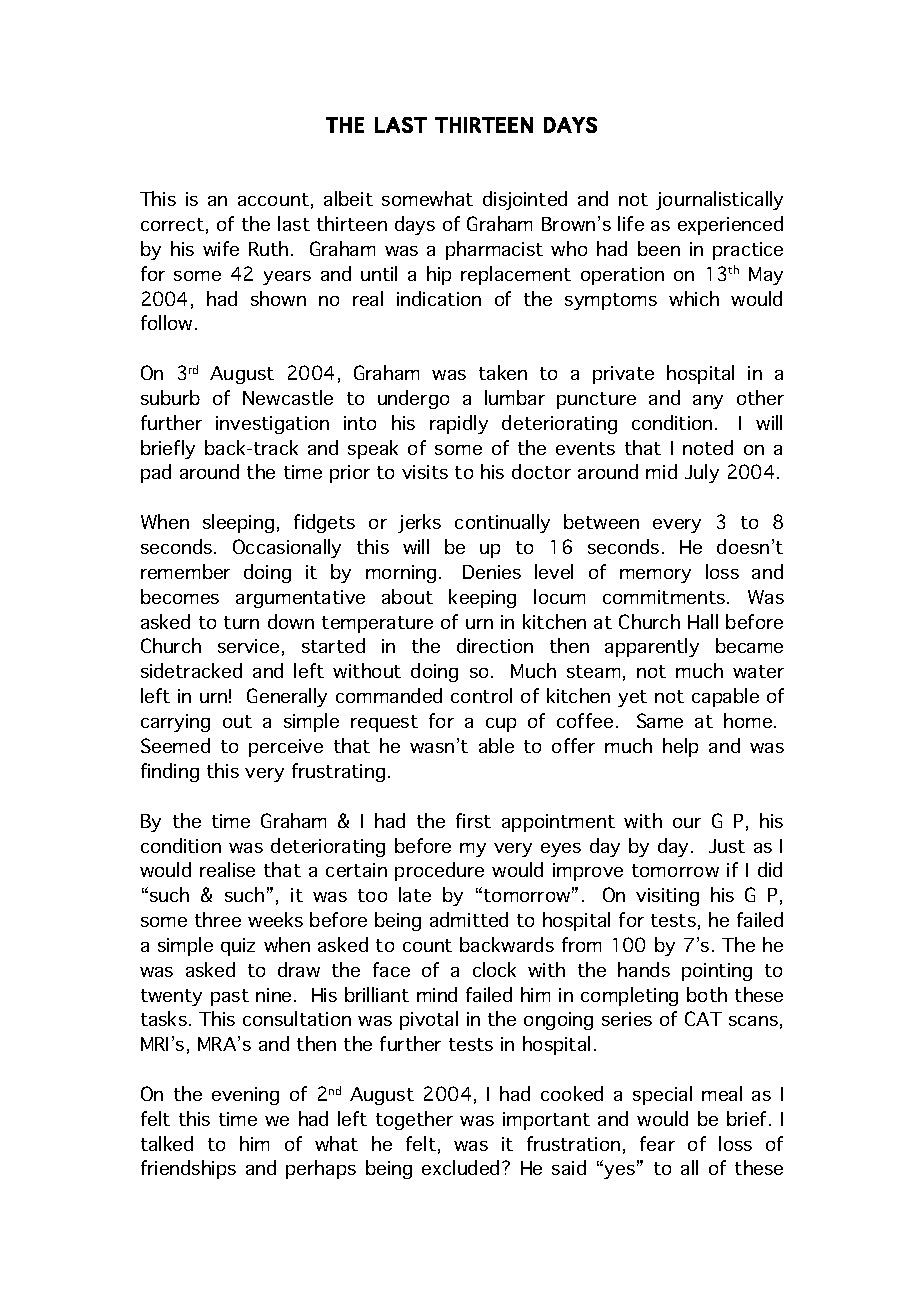  Describe the element at coordinates (481, 695) in the image. I see `control` at that location.
